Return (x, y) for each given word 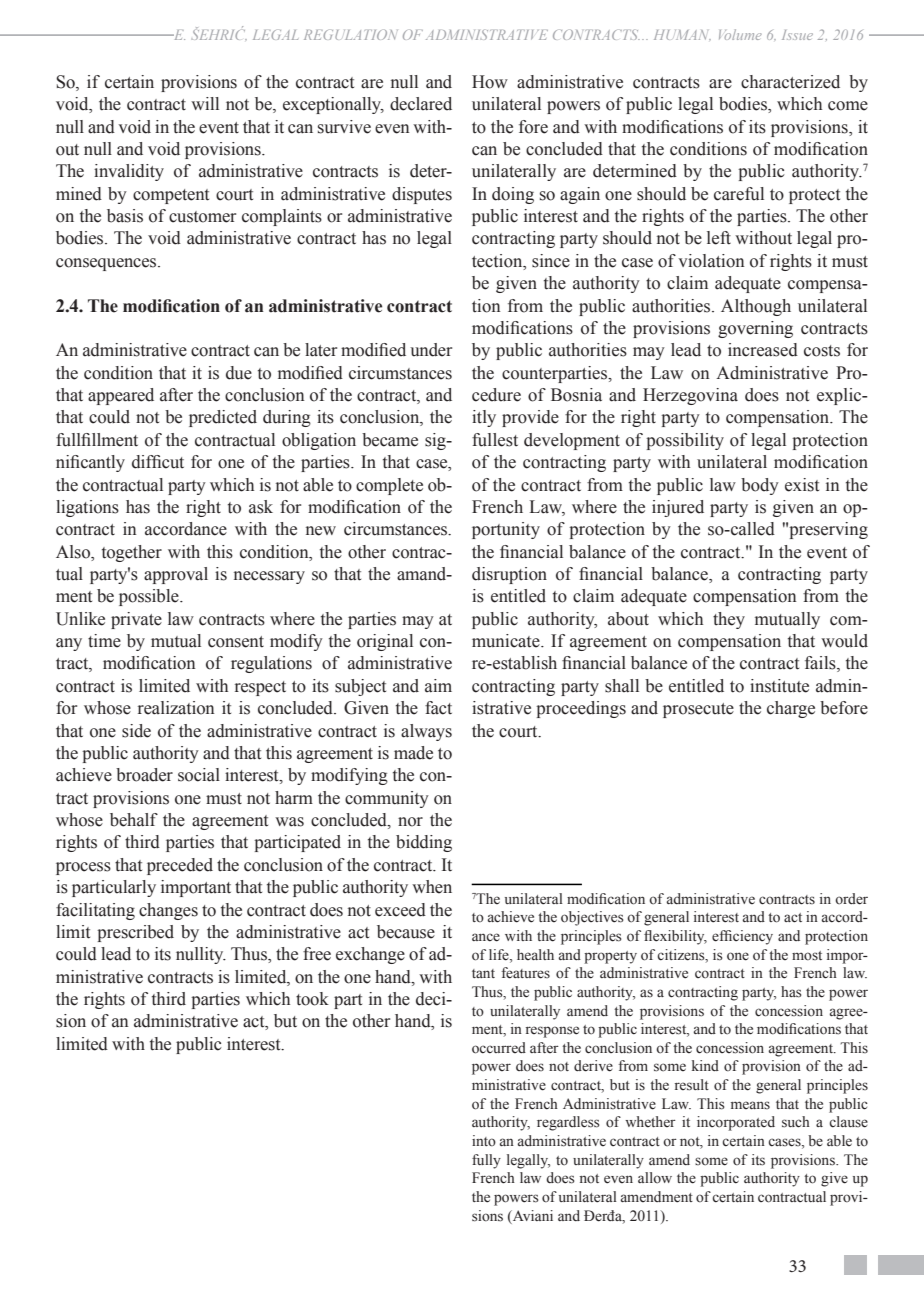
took (312, 999)
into (484, 1141)
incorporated (736, 1123)
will (205, 103)
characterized (790, 82)
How (490, 82)
